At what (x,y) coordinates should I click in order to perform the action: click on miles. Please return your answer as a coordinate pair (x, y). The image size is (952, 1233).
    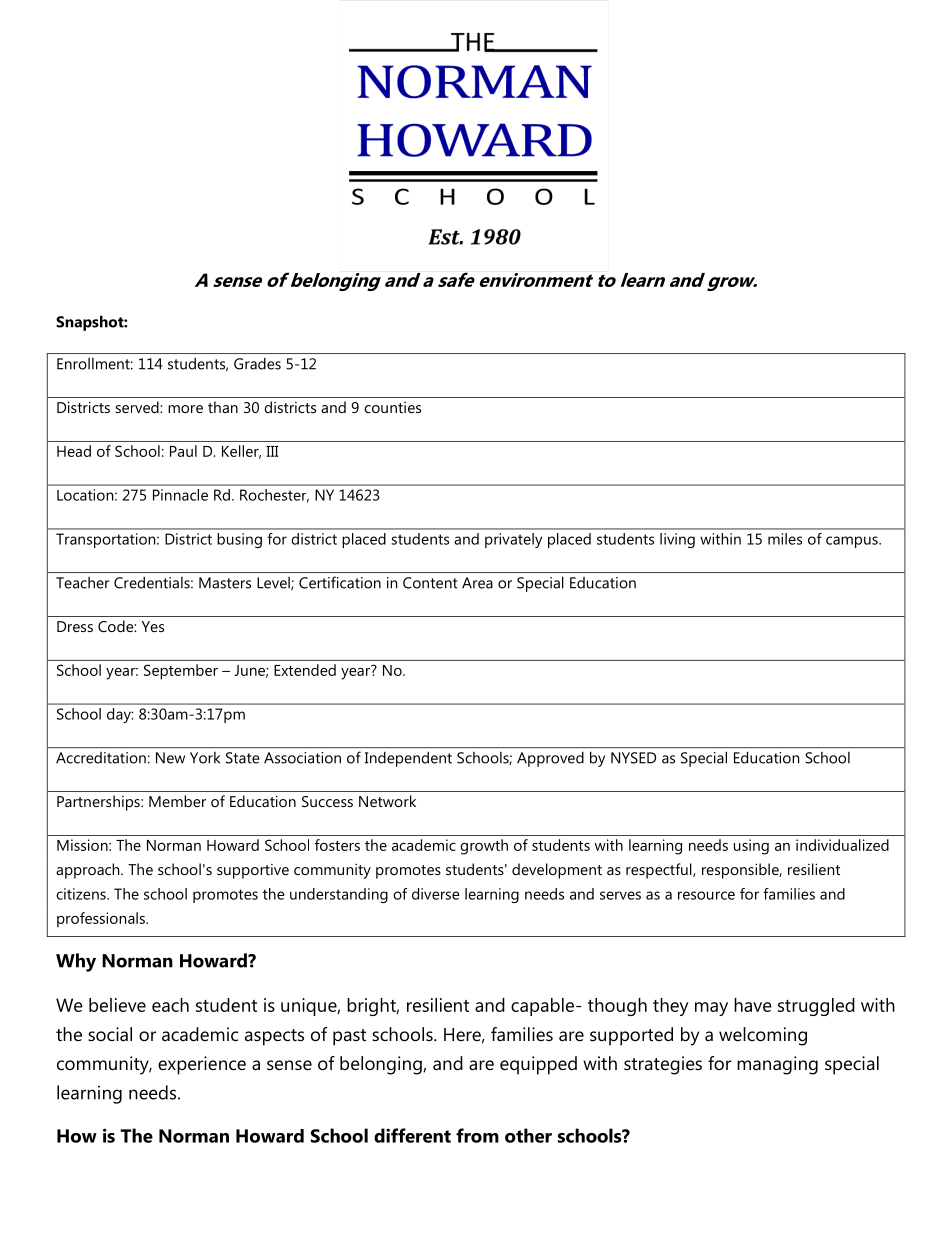
    Looking at the image, I should click on (785, 539).
